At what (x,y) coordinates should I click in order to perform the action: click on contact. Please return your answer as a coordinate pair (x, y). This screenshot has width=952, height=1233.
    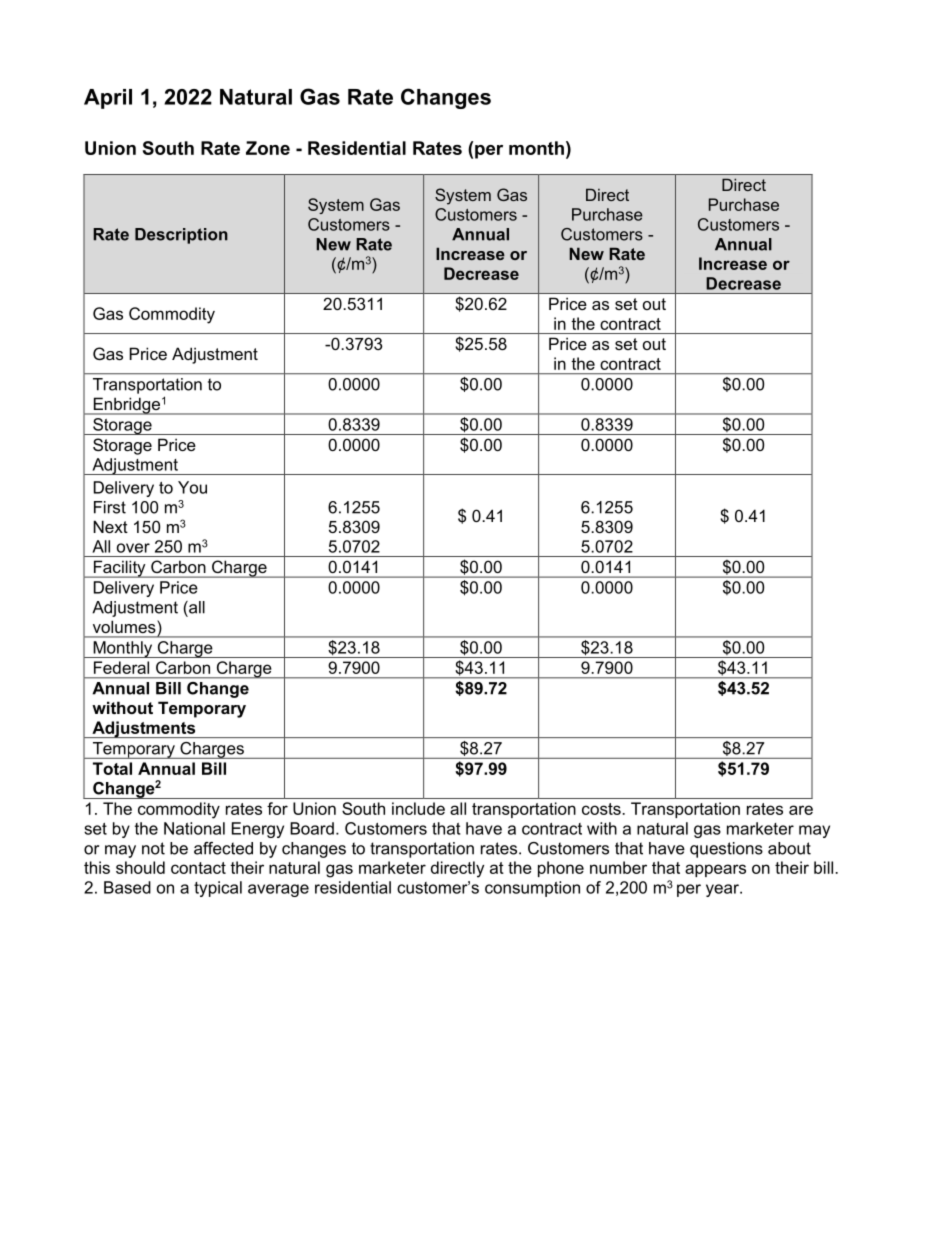
    Looking at the image, I should click on (198, 868).
